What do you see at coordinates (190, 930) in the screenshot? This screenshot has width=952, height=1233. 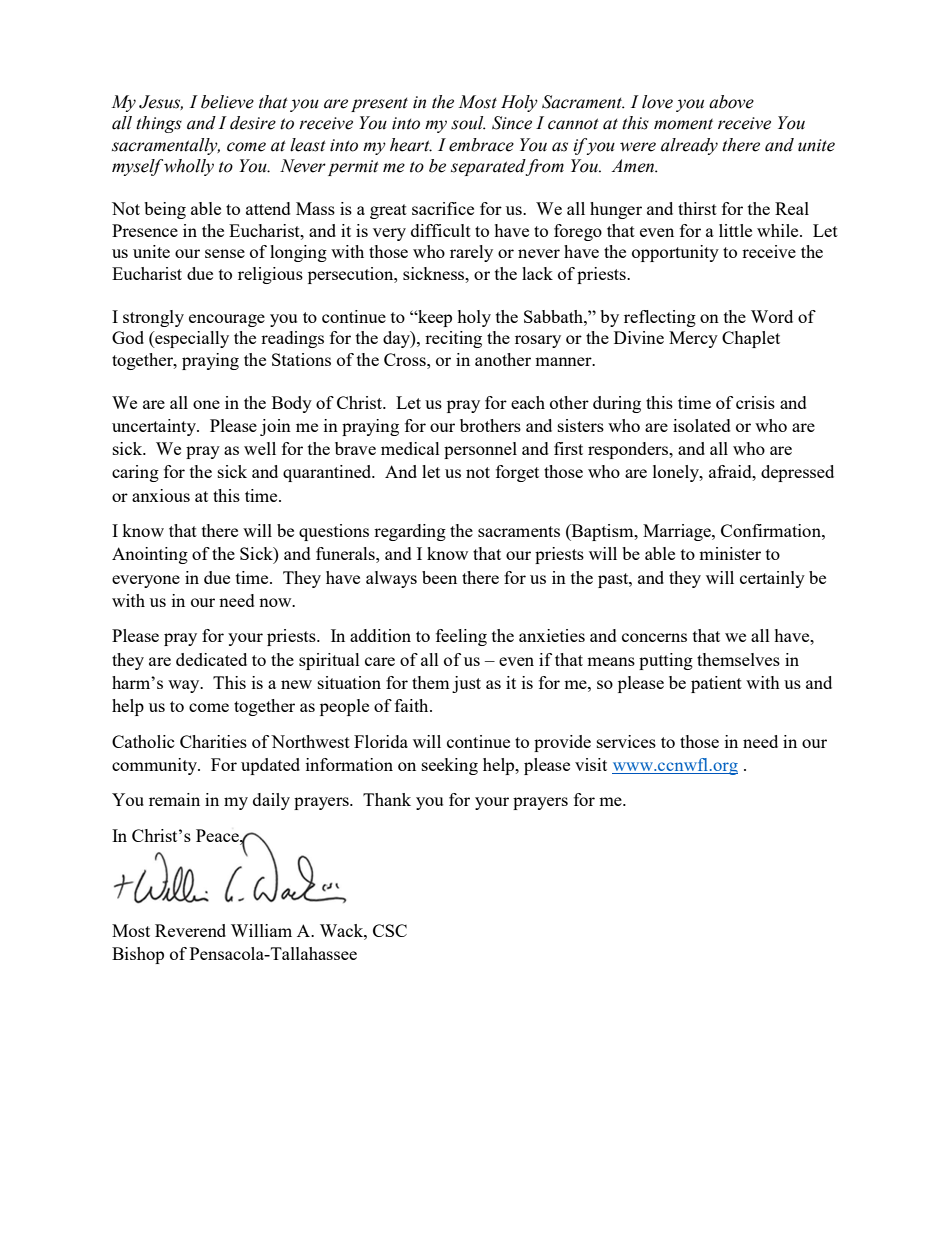 I see `Reverend` at bounding box center [190, 930].
